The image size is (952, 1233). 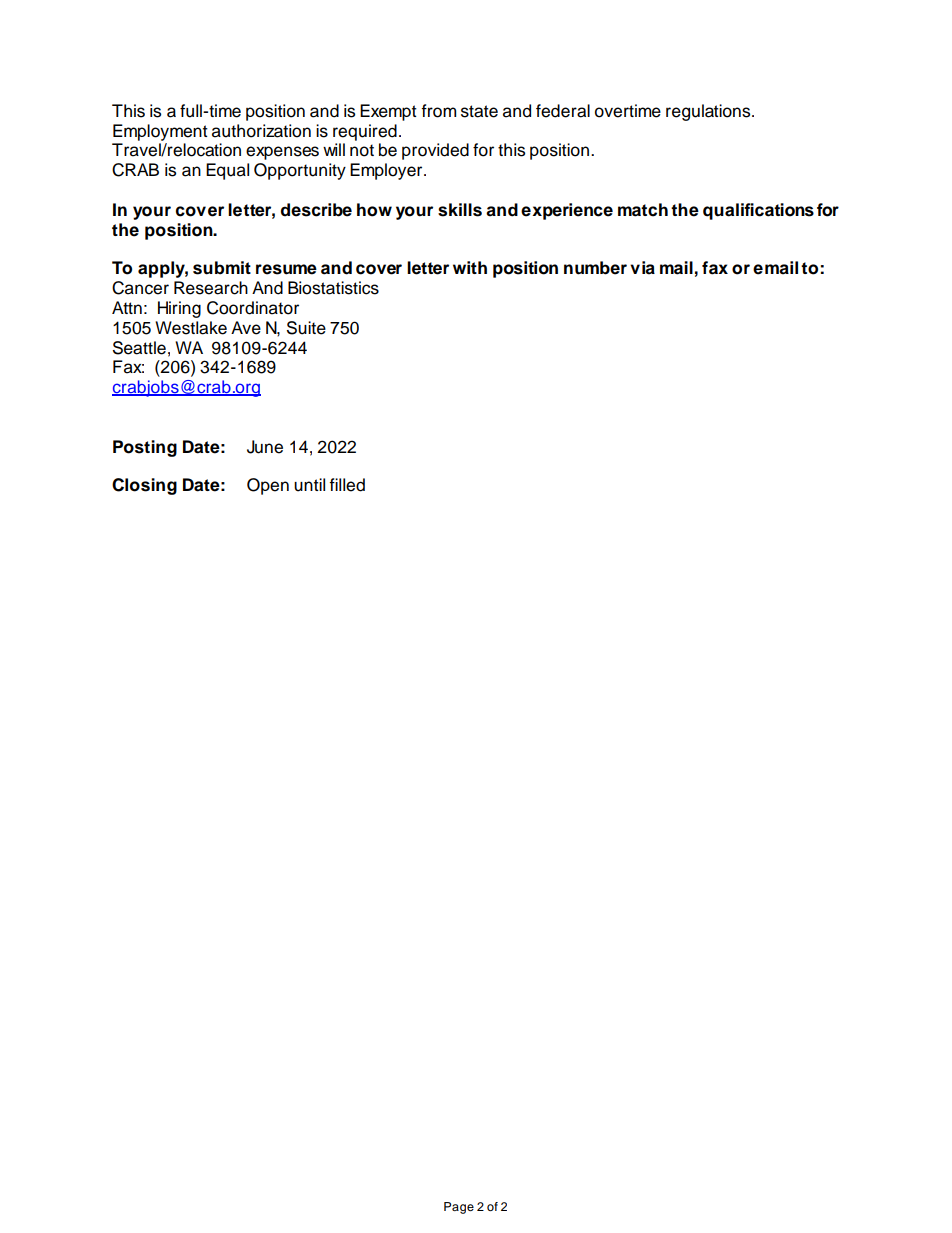 I want to click on regulations, so click(x=709, y=112).
